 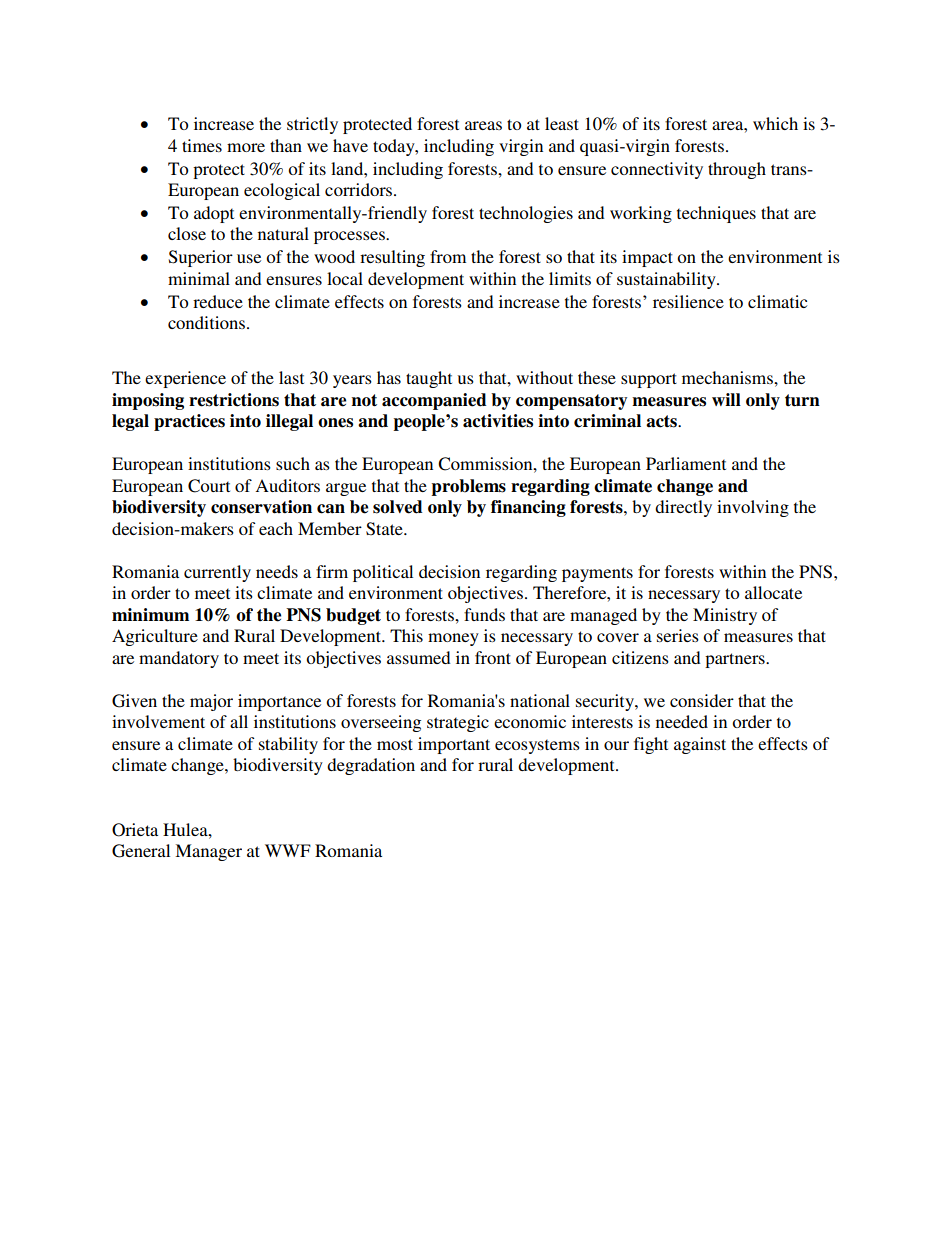 What do you see at coordinates (209, 486) in the screenshot?
I see `Court` at bounding box center [209, 486].
